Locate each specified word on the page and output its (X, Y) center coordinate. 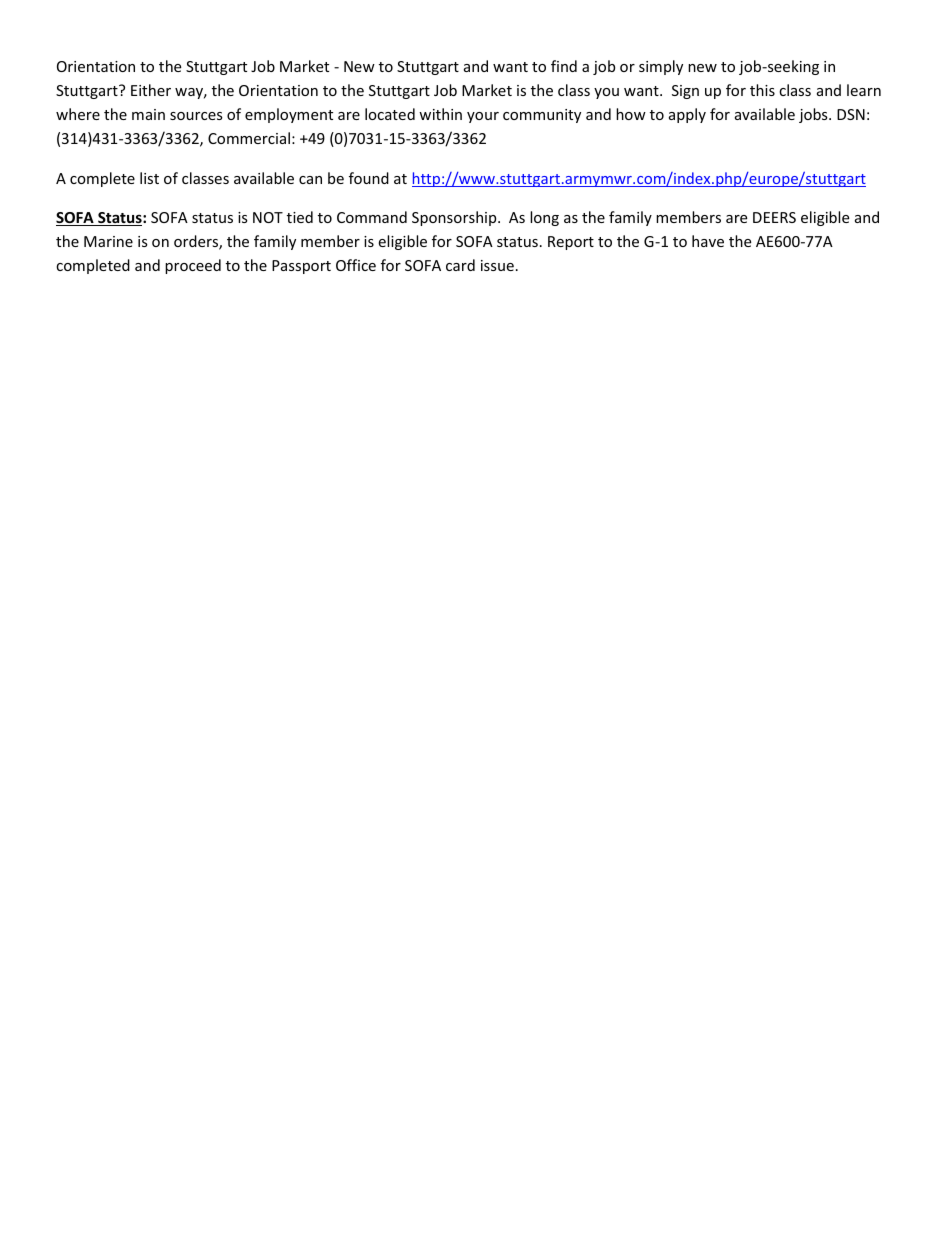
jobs (814, 115)
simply (661, 67)
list (149, 178)
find (564, 66)
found (369, 178)
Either (151, 90)
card (460, 265)
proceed (193, 266)
